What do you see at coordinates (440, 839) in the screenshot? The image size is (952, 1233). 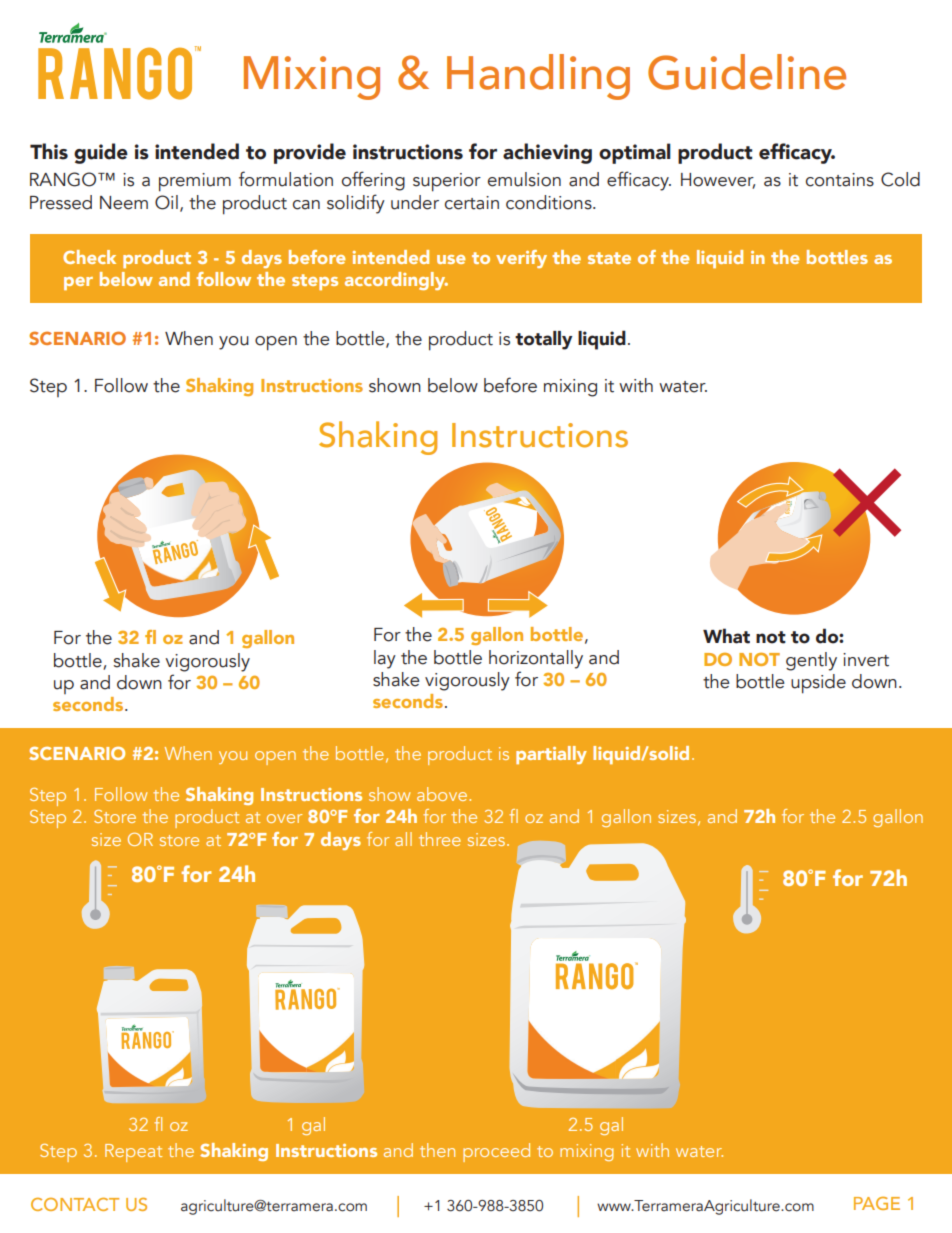 I see `three` at bounding box center [440, 839].
